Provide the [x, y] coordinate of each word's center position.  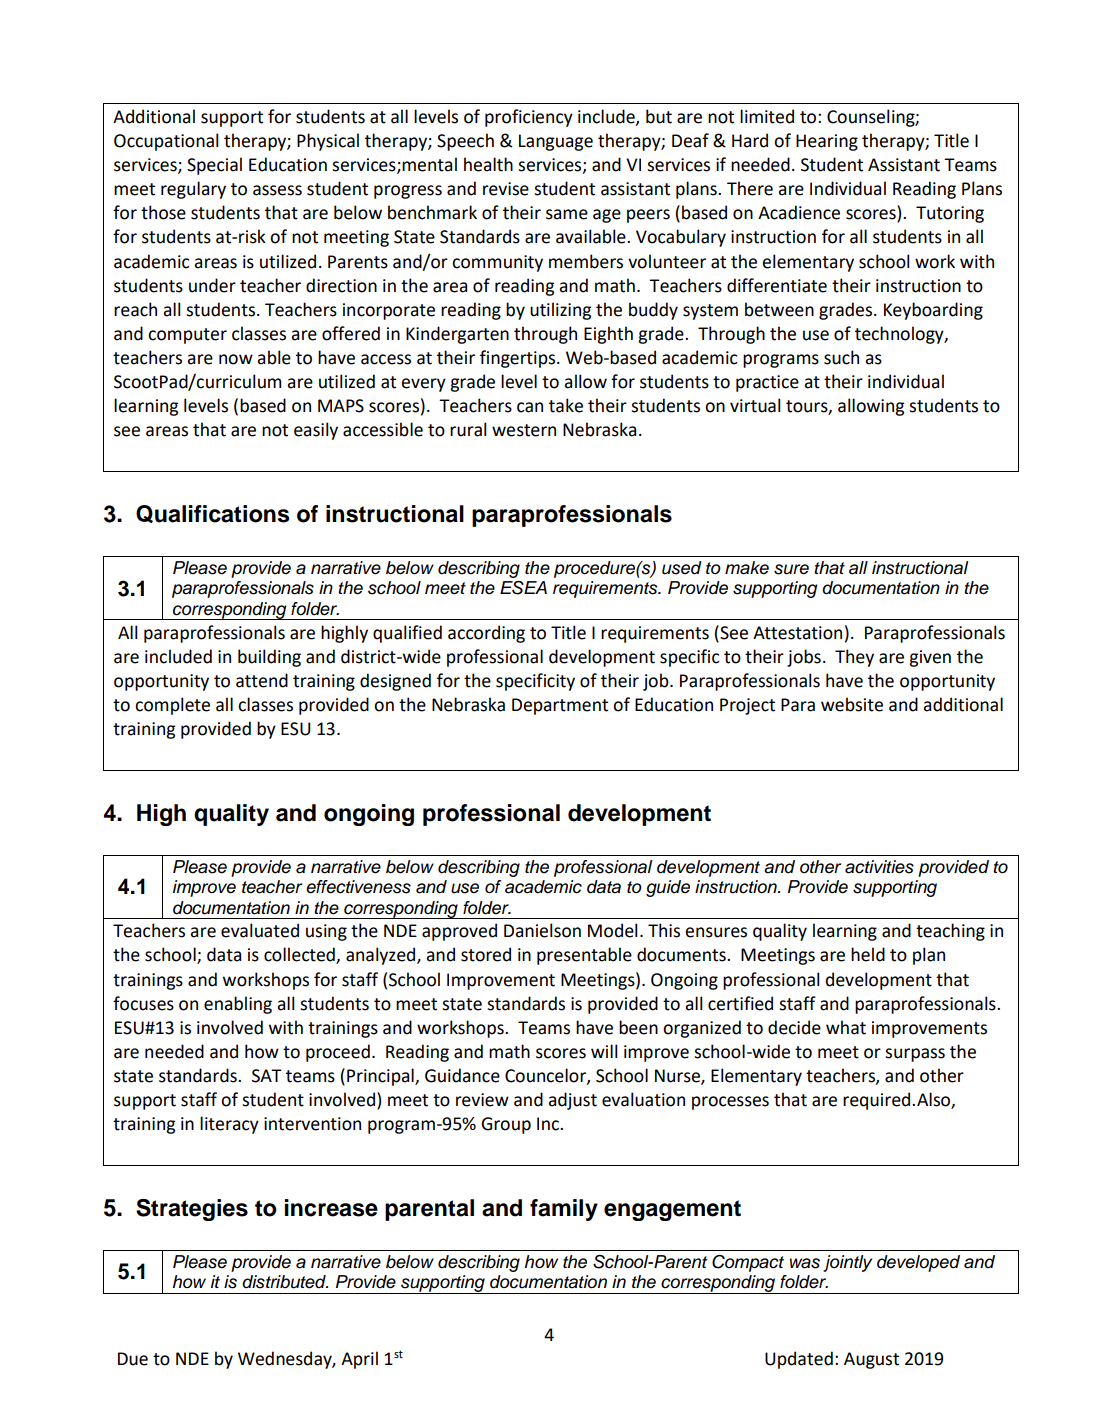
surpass [915, 1055]
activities [879, 867]
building [269, 658]
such [841, 357]
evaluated [260, 930]
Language [556, 142]
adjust [572, 1101]
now [236, 359]
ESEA [523, 588]
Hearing [827, 142]
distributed [285, 1282]
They [854, 658]
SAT [267, 1076]
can [530, 407]
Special [214, 166]
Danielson [542, 930]
